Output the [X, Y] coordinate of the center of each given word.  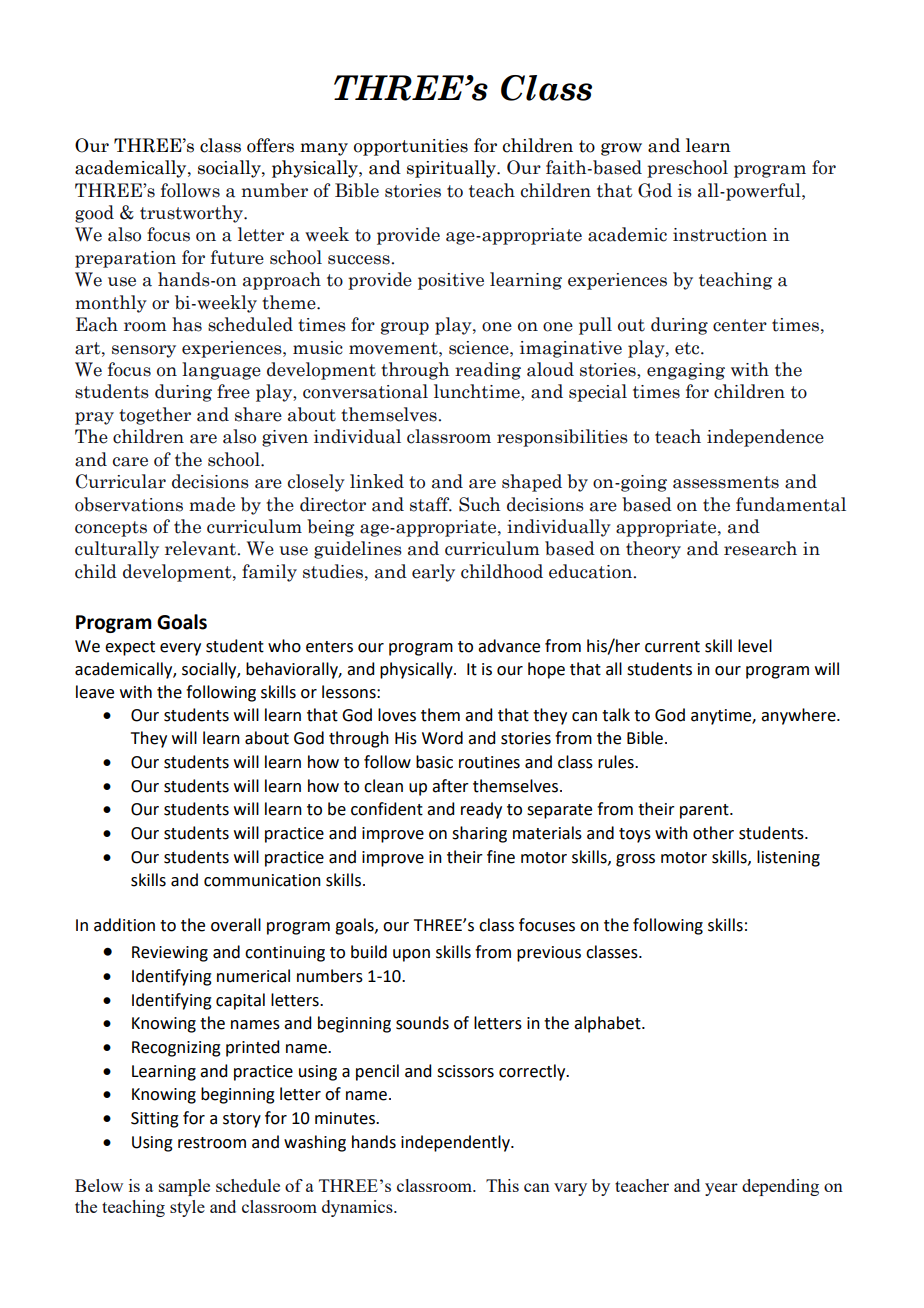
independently [456, 1143]
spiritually [452, 169]
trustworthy [192, 214]
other [713, 833]
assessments [726, 482]
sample [184, 1187]
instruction [720, 235]
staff [431, 504]
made [212, 504]
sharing [479, 834]
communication [262, 880]
